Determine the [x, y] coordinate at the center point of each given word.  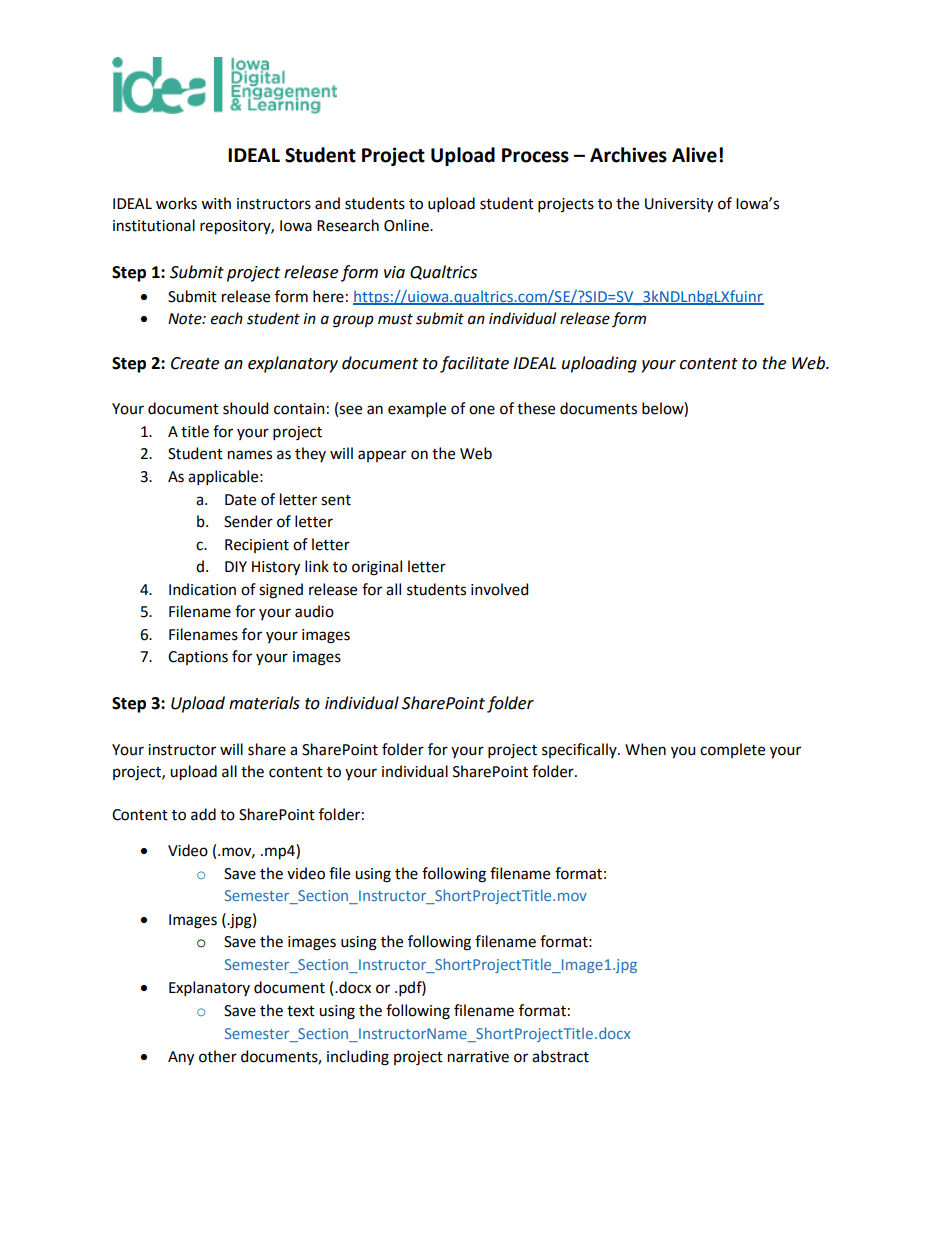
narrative [478, 1057]
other [218, 1056]
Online [407, 225]
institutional [154, 225]
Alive [694, 155]
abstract [560, 1056]
